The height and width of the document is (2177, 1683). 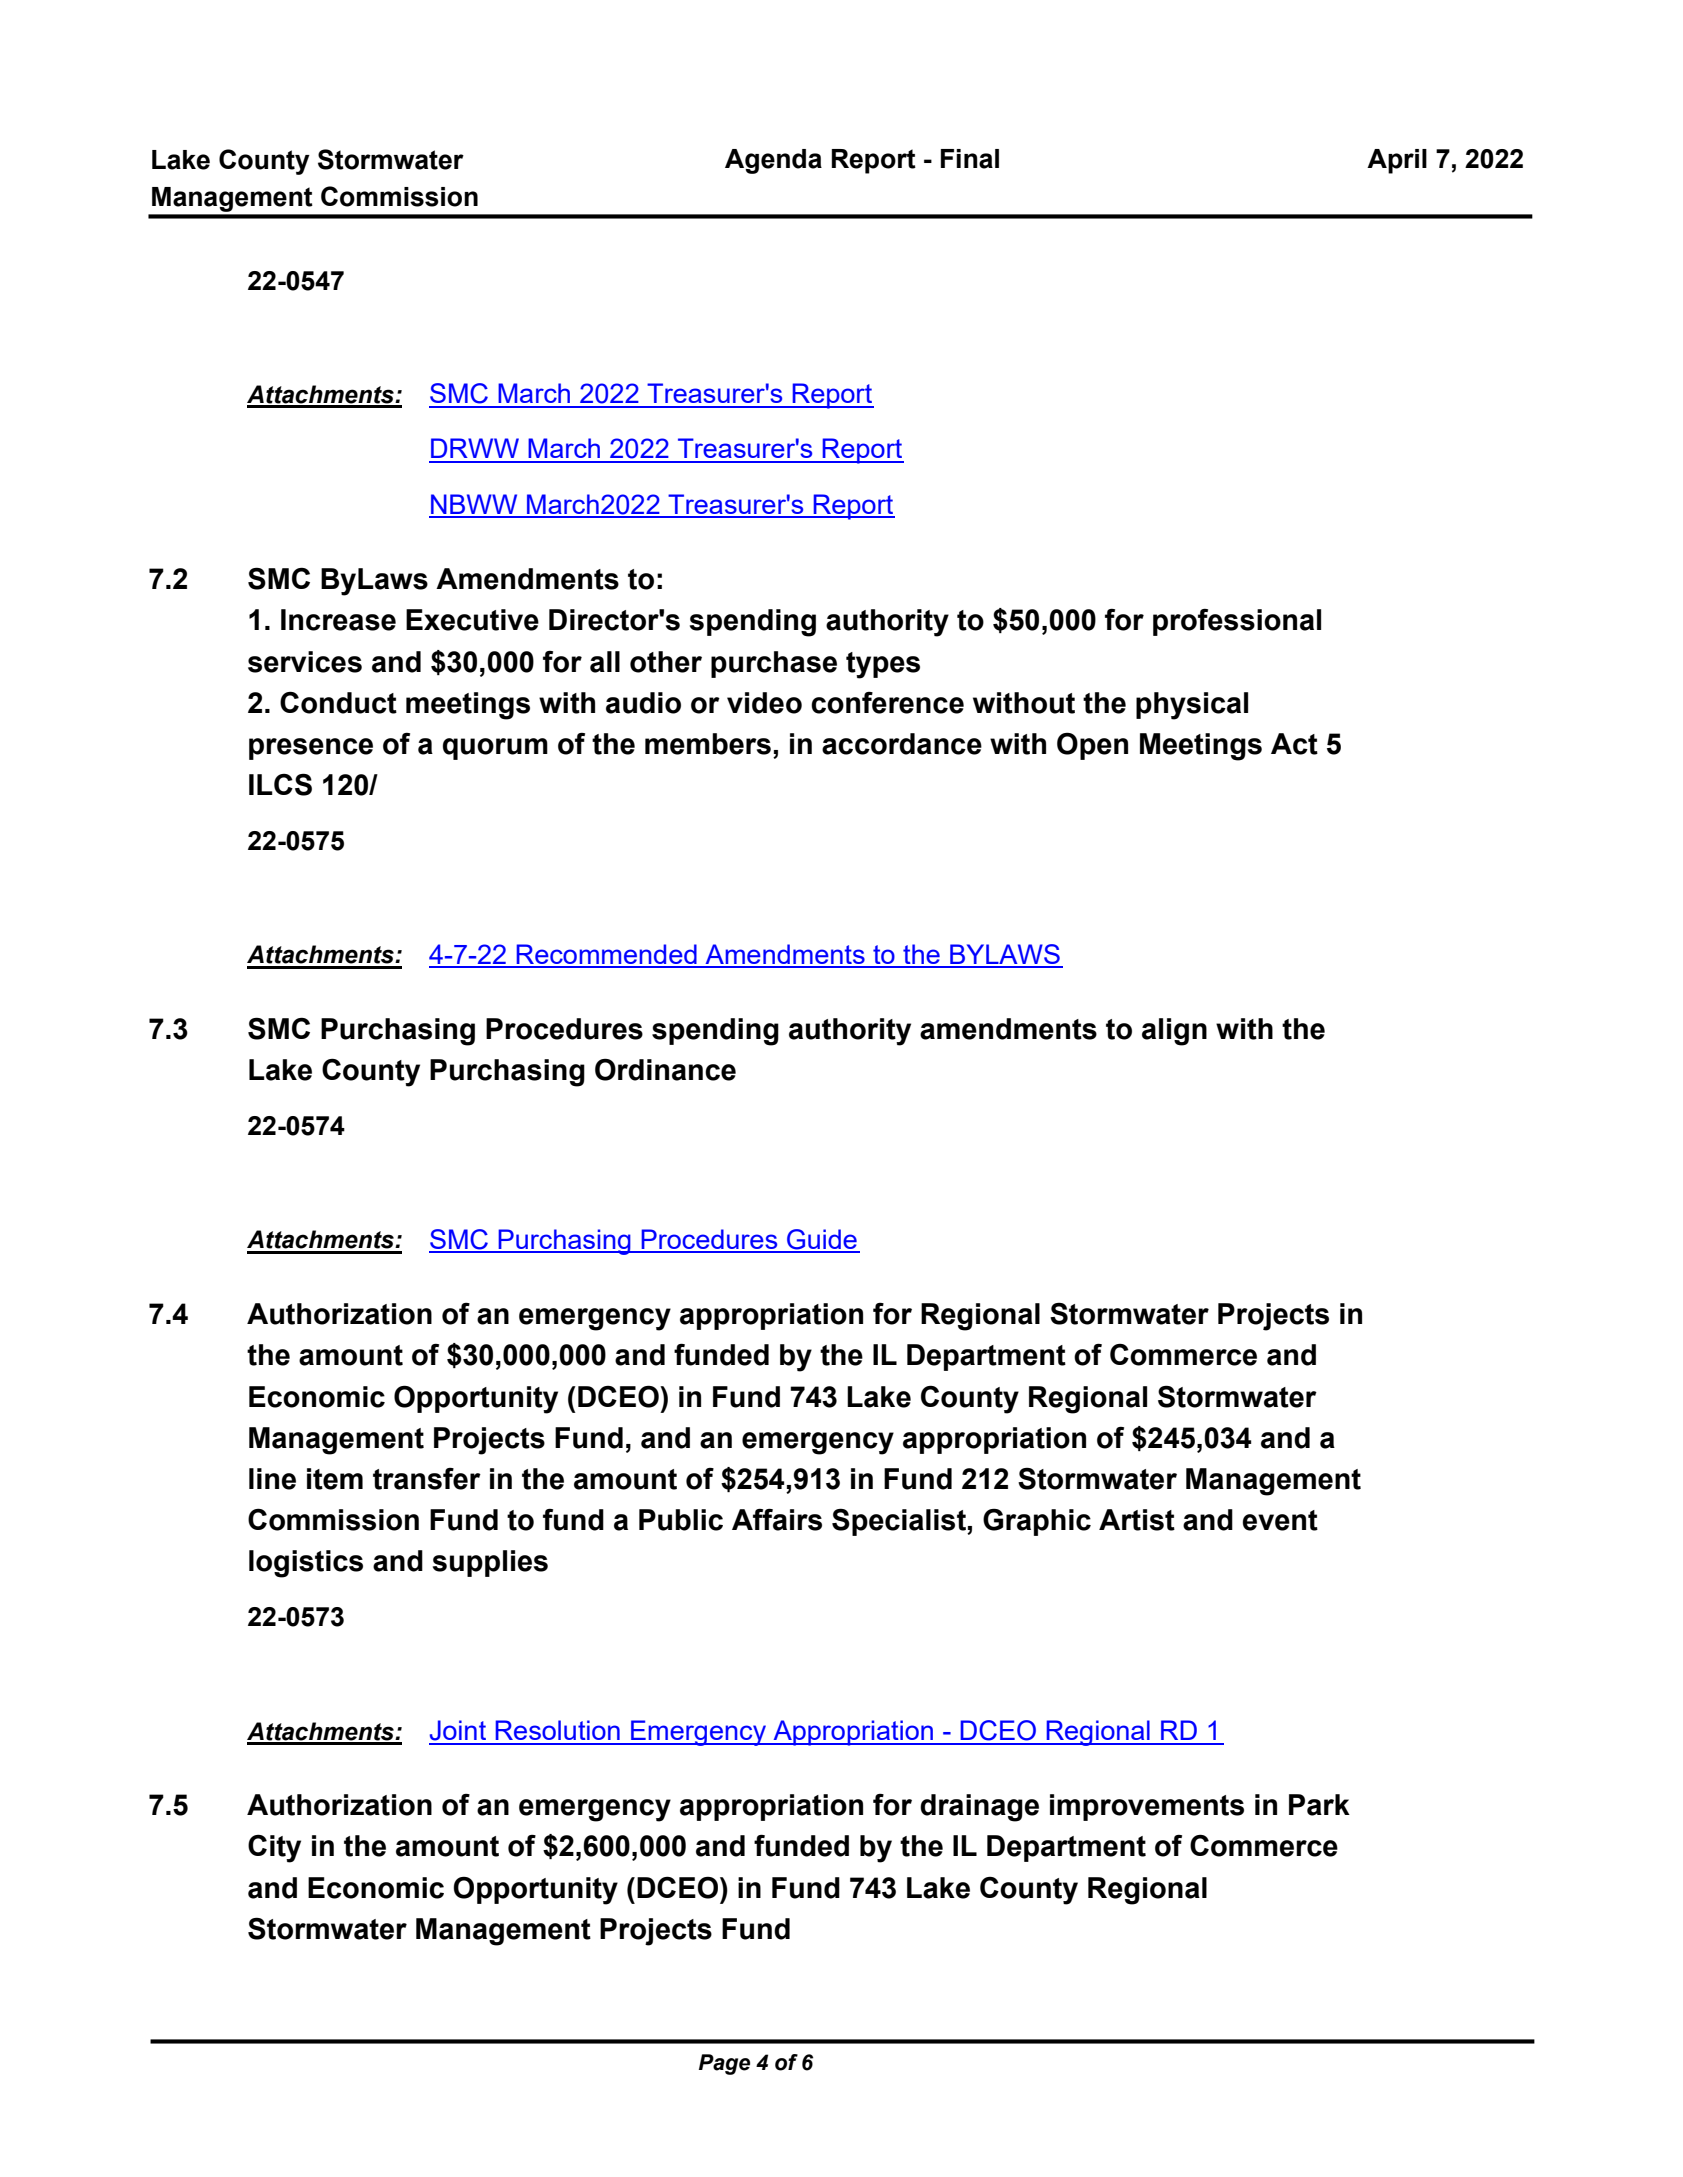 I want to click on City, so click(x=274, y=1848).
